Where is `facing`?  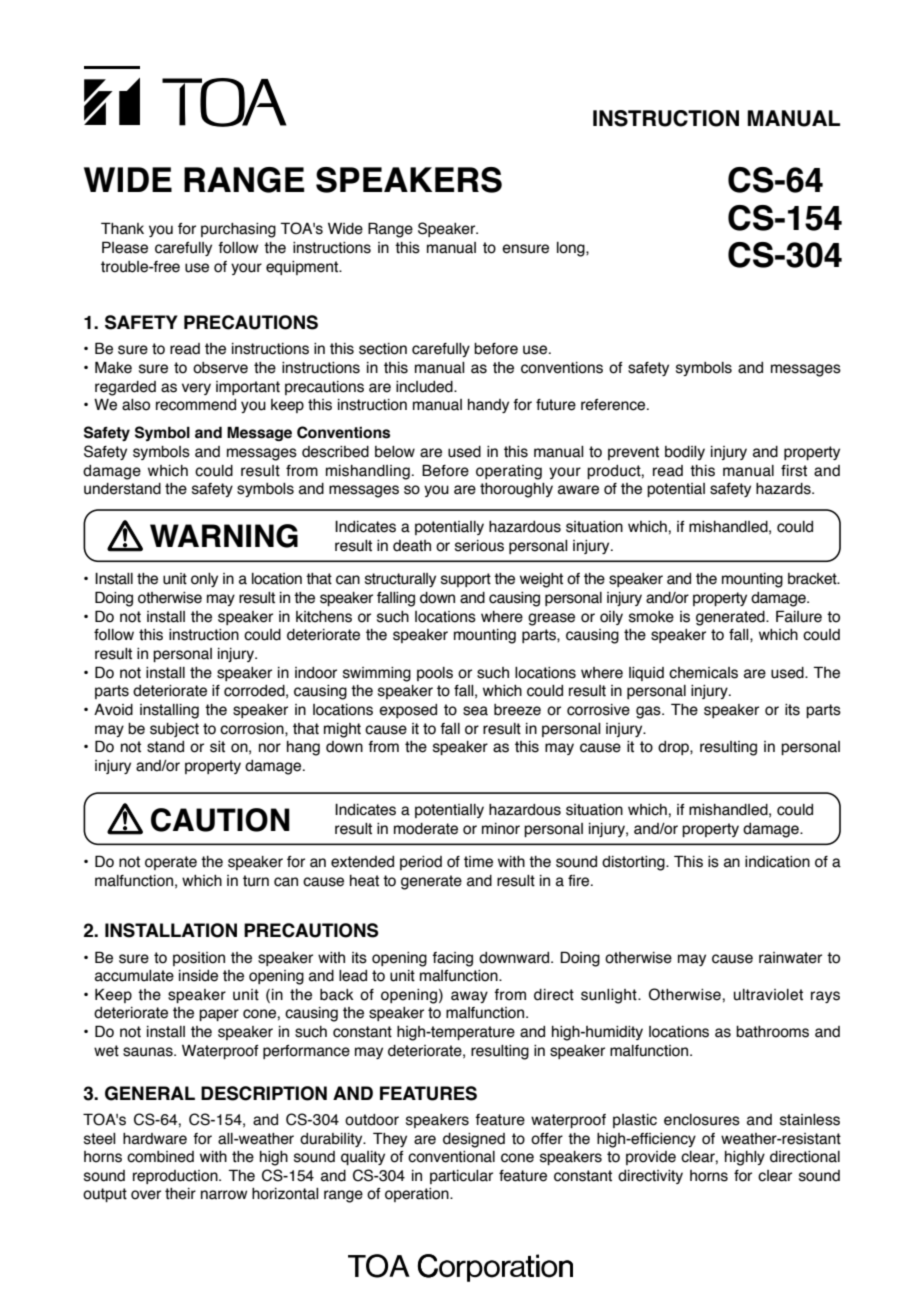
facing is located at coordinates (452, 959).
